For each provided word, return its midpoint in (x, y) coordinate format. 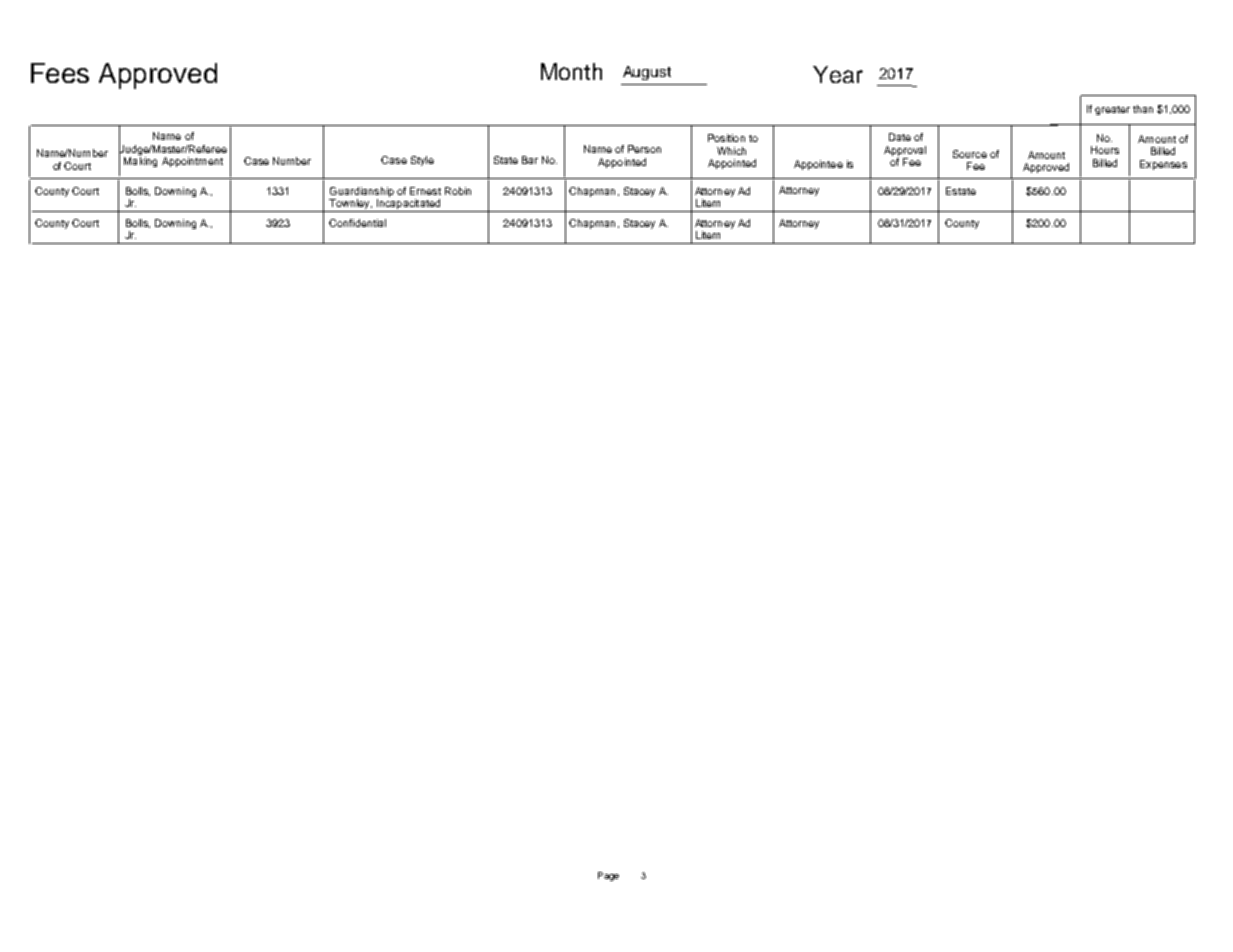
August (647, 73)
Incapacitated (408, 205)
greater (1112, 110)
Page (608, 876)
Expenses (1163, 165)
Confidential (357, 223)
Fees (60, 73)
